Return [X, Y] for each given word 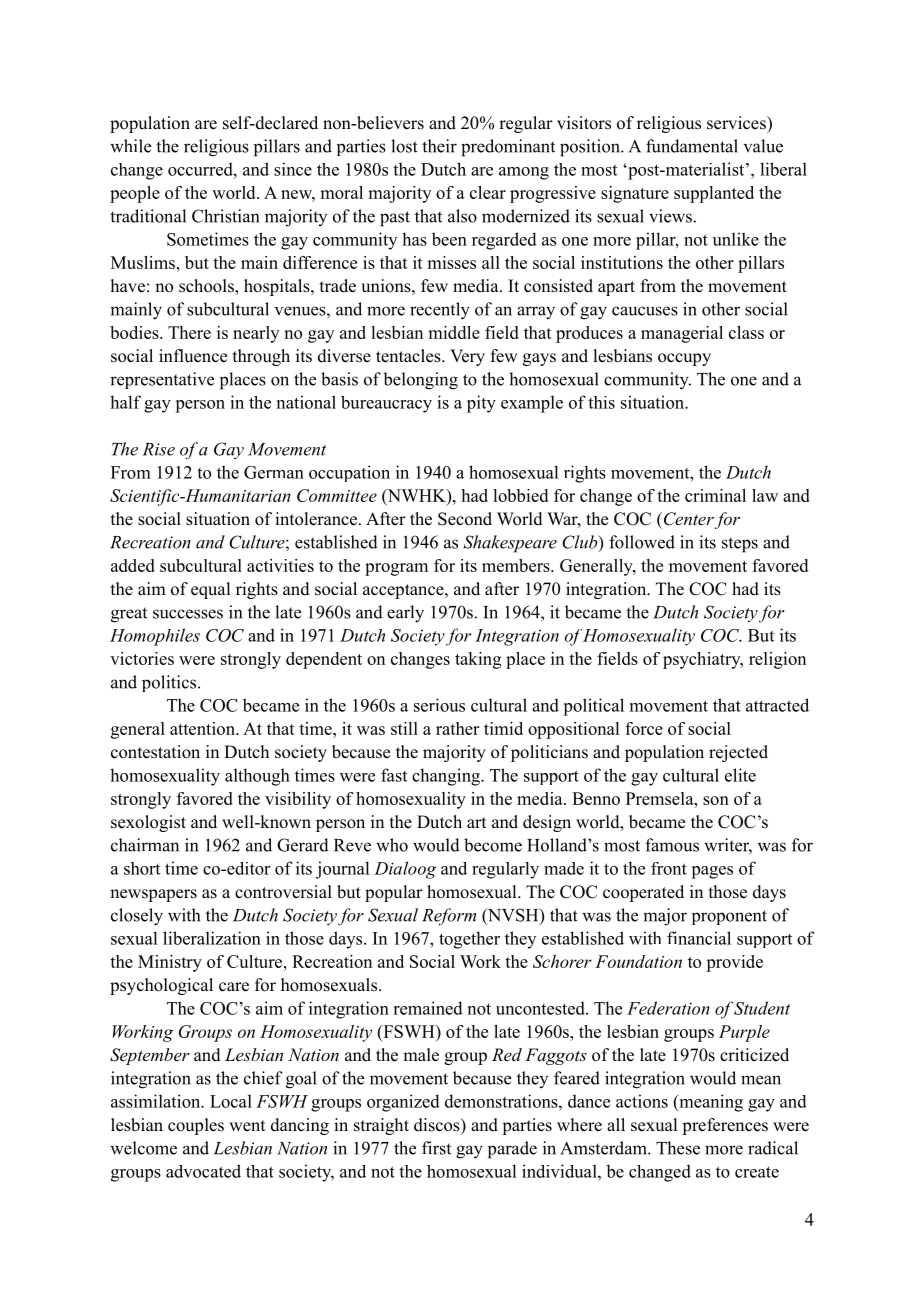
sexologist [148, 823]
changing [447, 777]
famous [672, 845]
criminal [715, 495]
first [436, 1148]
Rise [159, 449]
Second [465, 519]
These [678, 1148]
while [130, 146]
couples [196, 1126]
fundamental [692, 146]
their [439, 146]
